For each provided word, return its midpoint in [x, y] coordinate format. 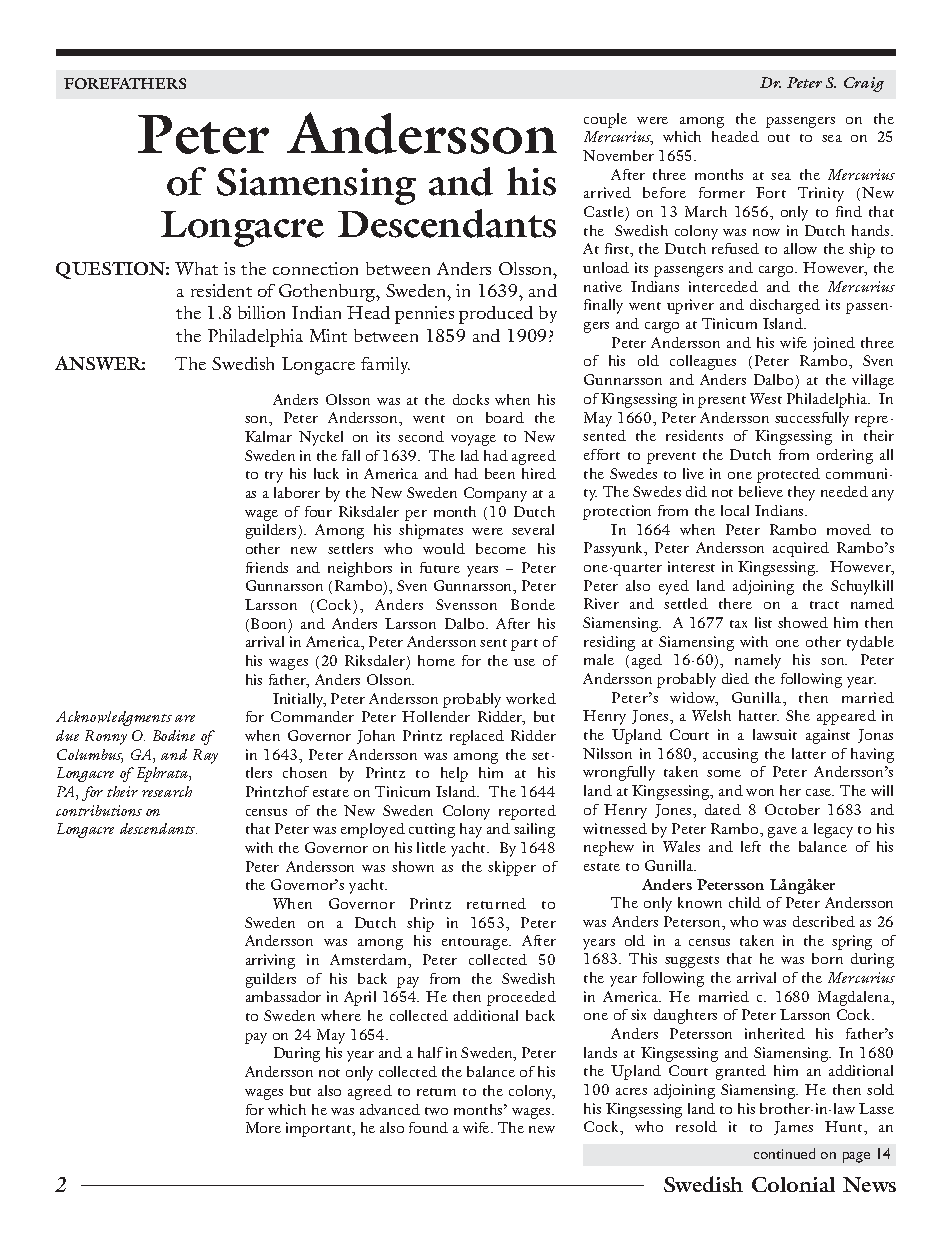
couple [605, 120]
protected [788, 475]
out [779, 138]
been [500, 473]
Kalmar [268, 436]
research [167, 791]
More [263, 1127]
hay [471, 830]
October [792, 809]
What [196, 268]
